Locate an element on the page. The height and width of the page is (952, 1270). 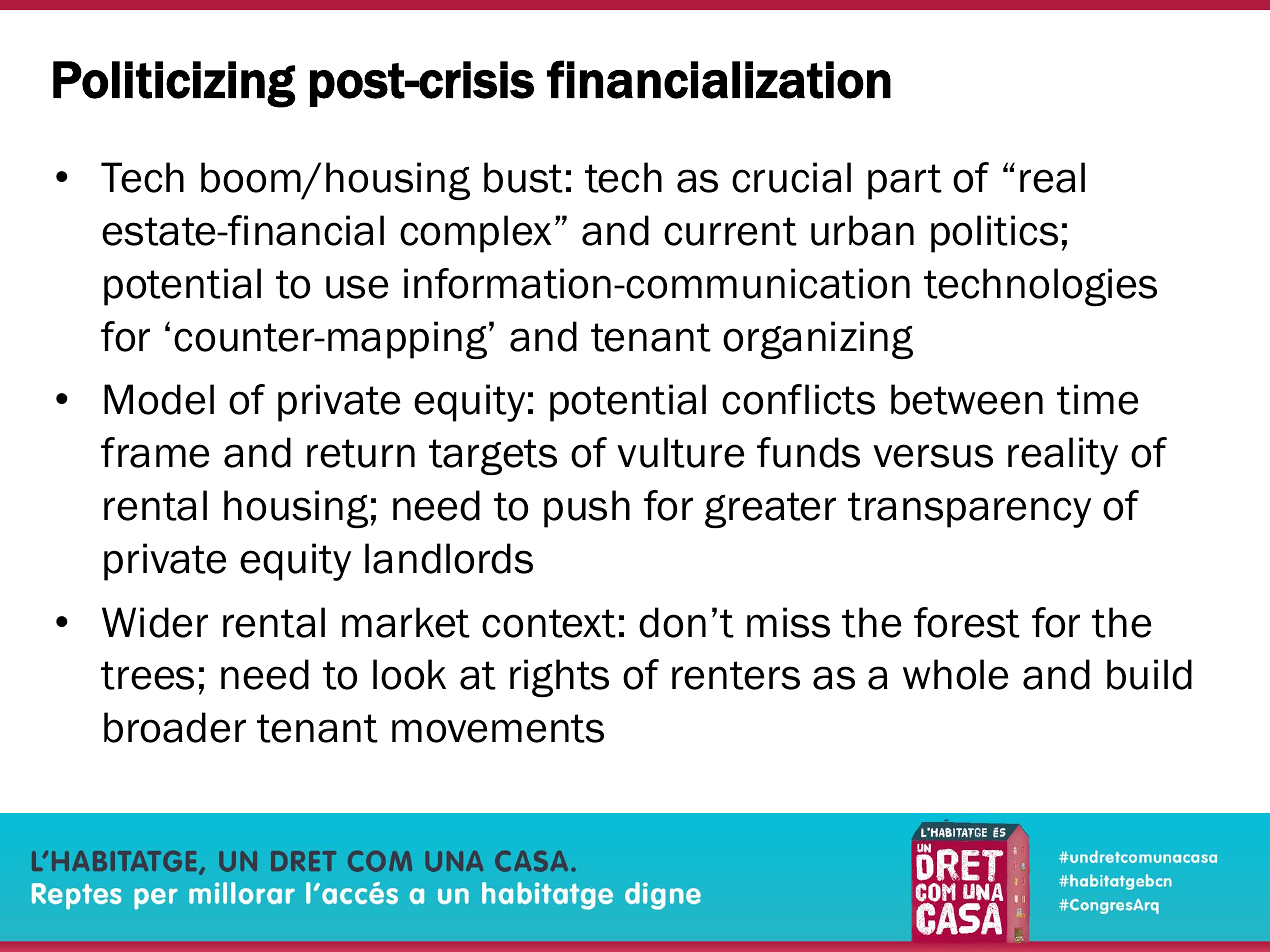
broader is located at coordinates (175, 727).
